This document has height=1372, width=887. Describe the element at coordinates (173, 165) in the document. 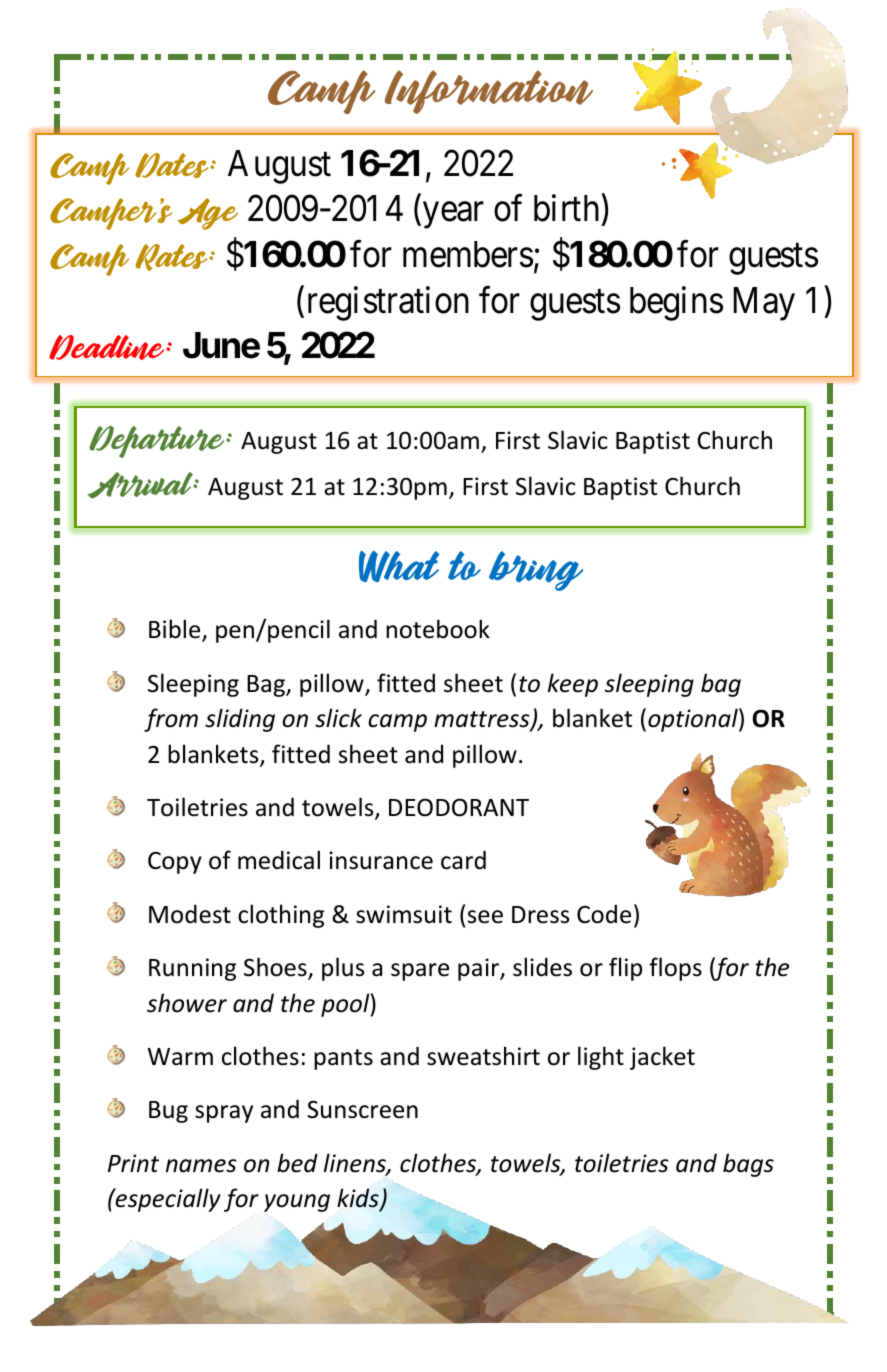

I see `Dates` at that location.
